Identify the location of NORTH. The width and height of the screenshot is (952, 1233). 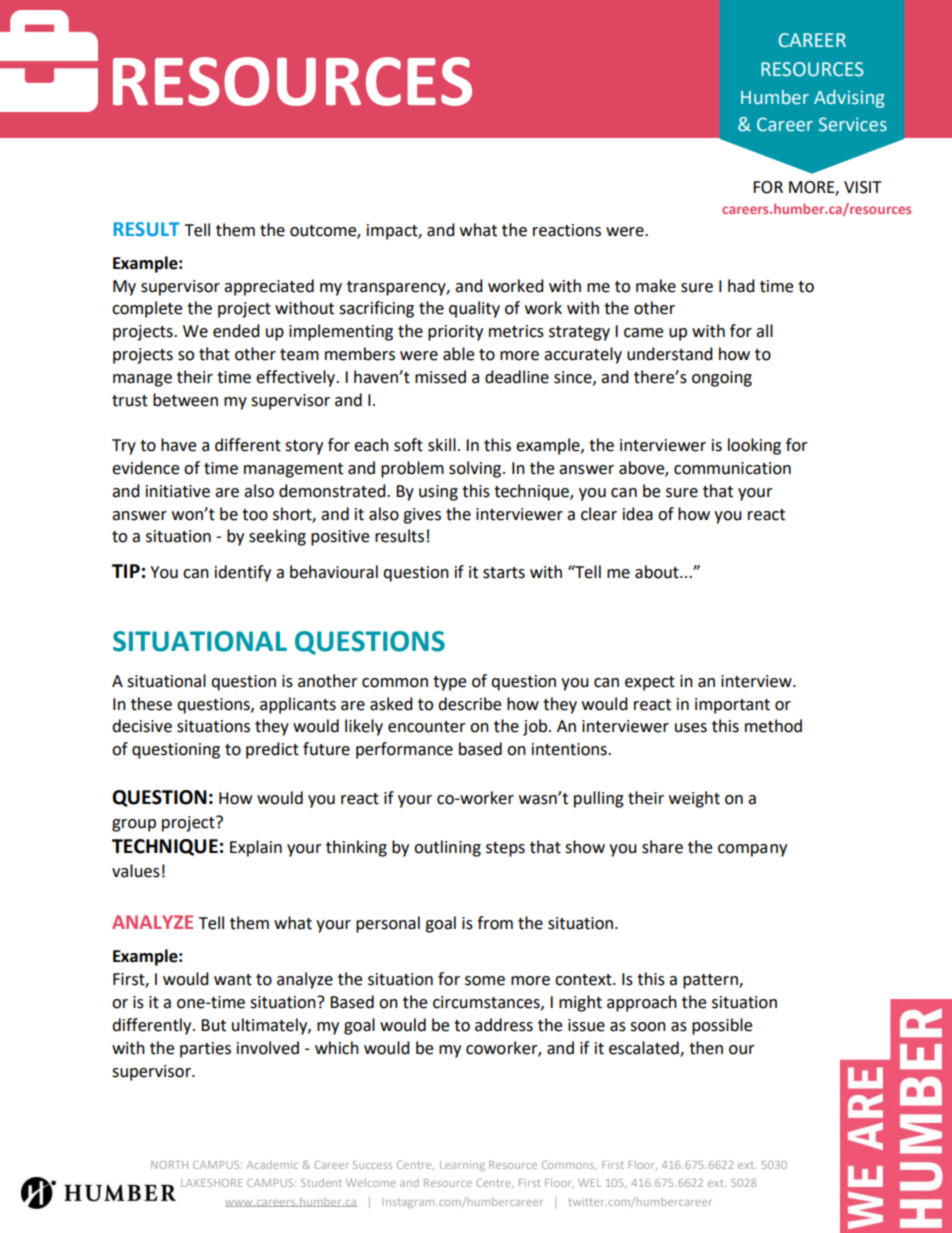
(169, 1165).
